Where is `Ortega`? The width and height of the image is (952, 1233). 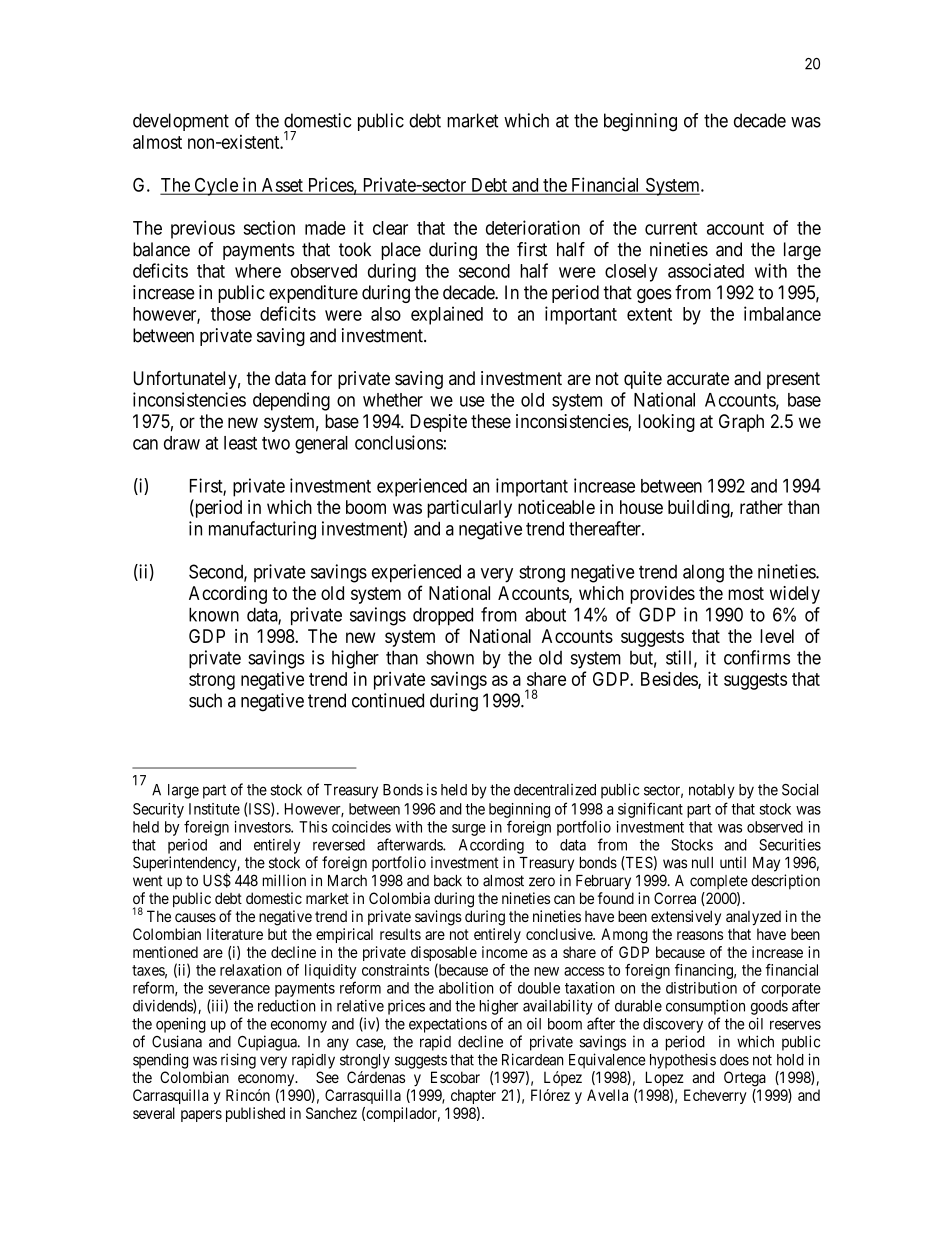 Ortega is located at coordinates (745, 1079).
